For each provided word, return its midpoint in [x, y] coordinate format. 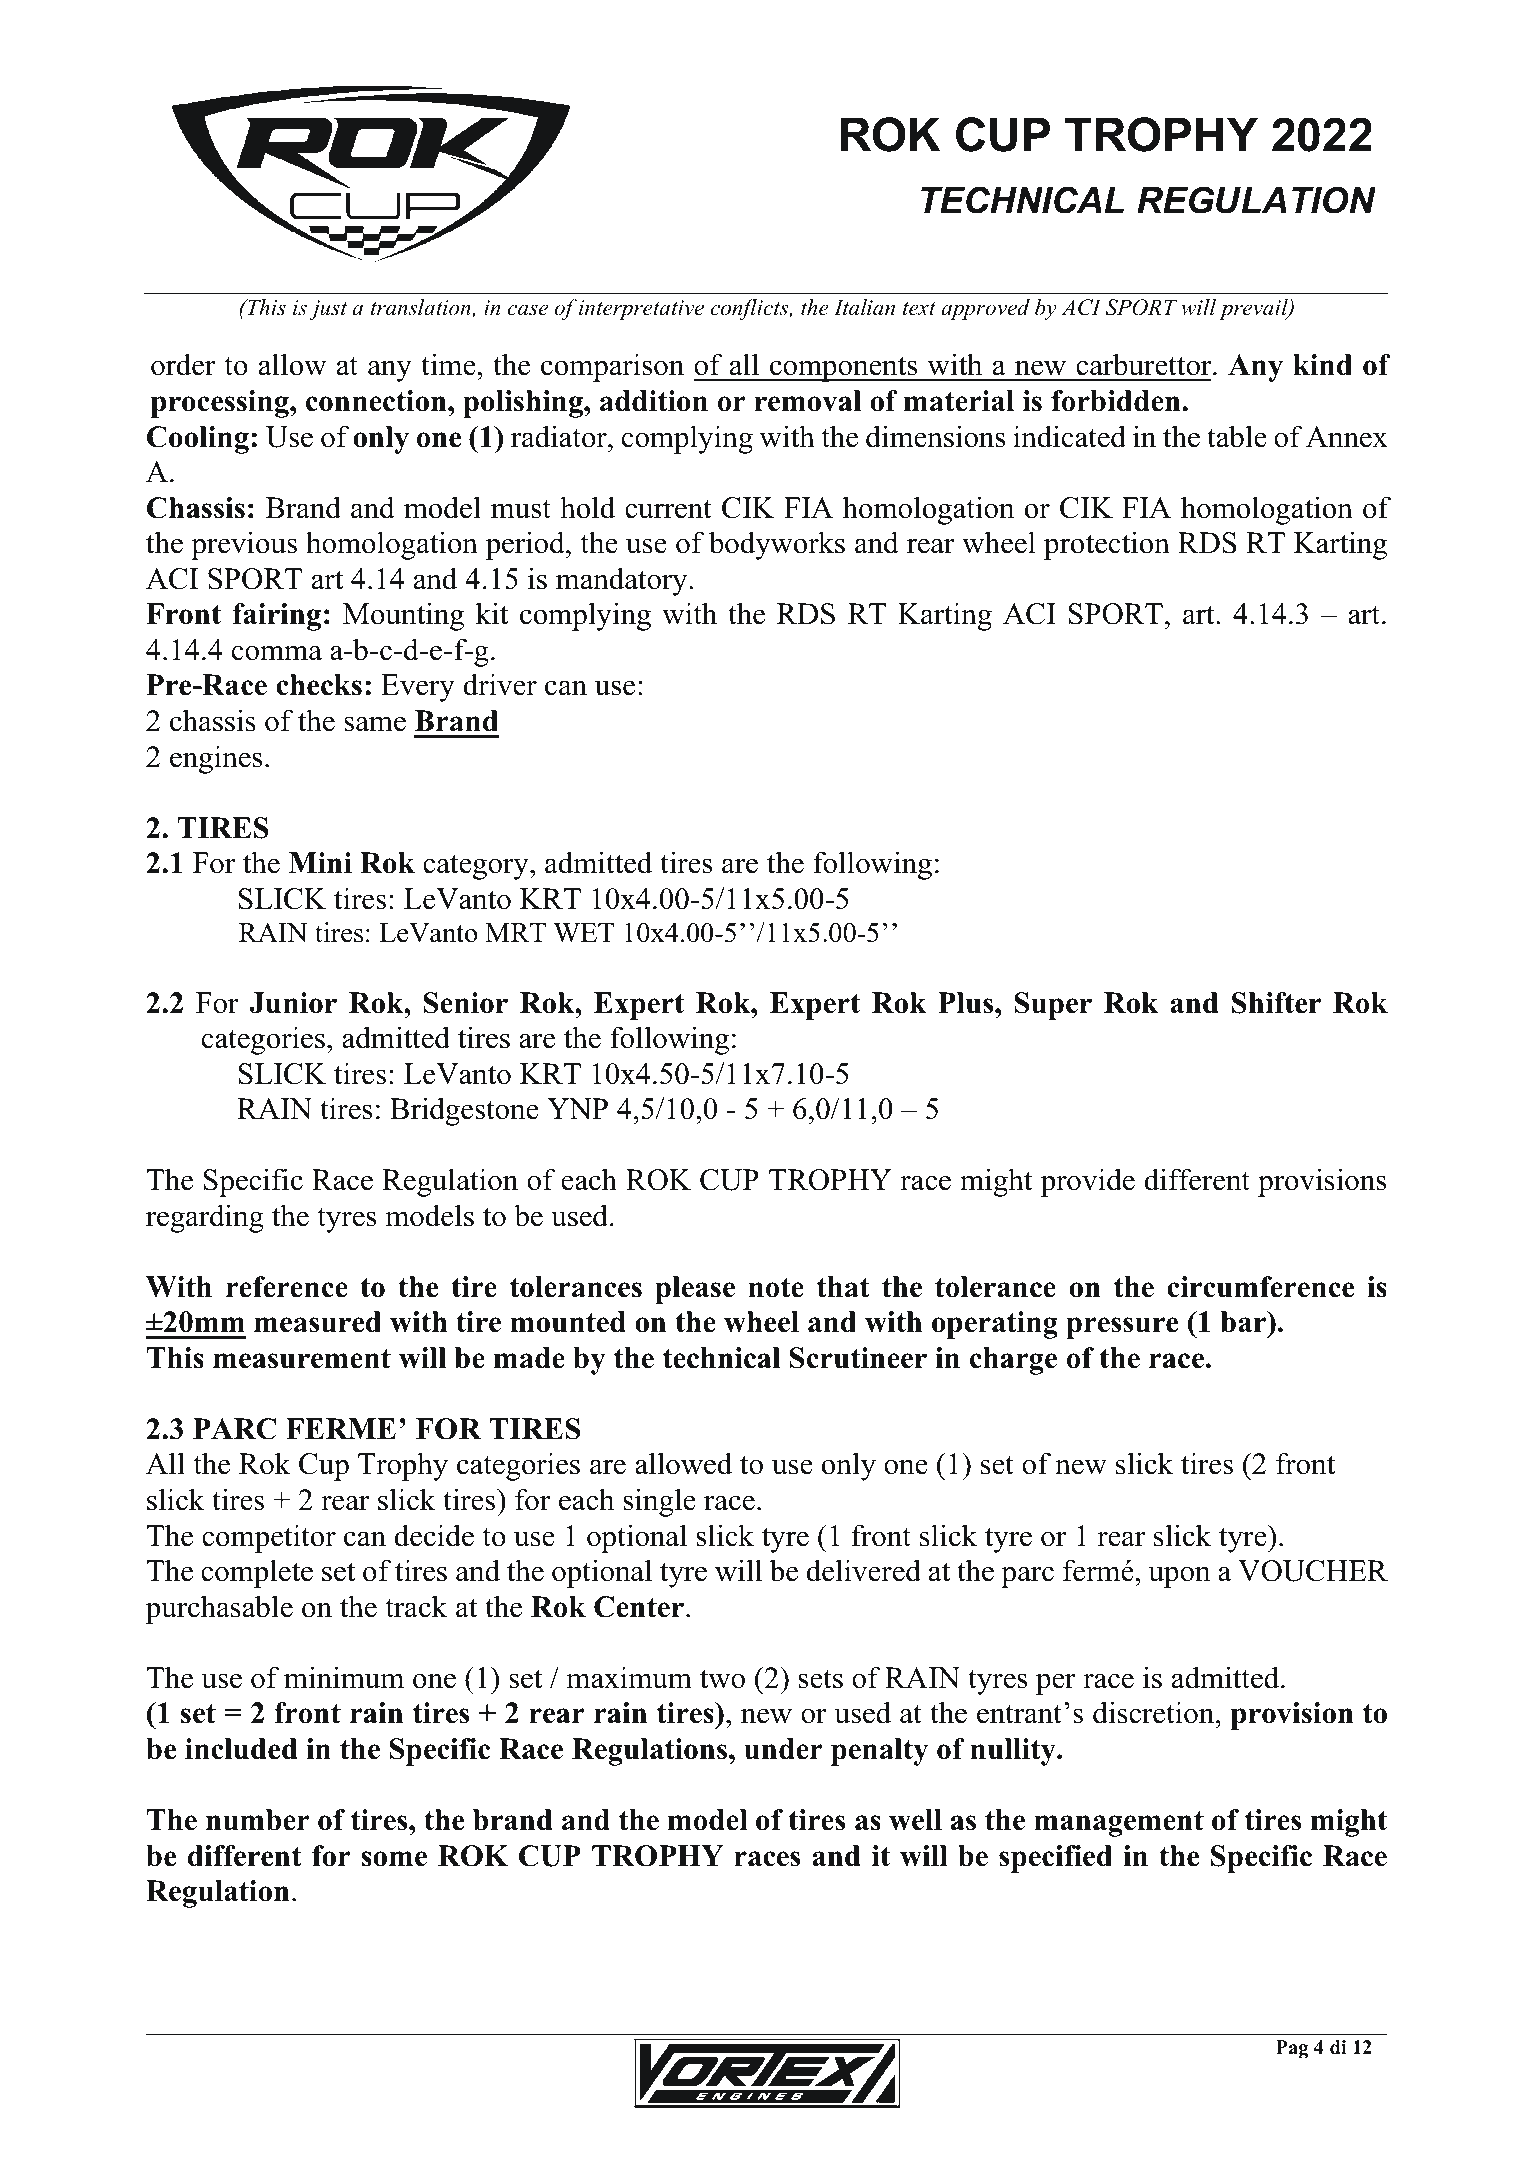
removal [807, 401]
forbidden [1117, 401]
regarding [205, 1218]
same [375, 724]
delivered [863, 1570]
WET [583, 933]
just [328, 310]
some [394, 1859]
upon [1179, 1577]
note [776, 1288]
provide [1087, 1182]
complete [257, 1573]
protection [1107, 545]
